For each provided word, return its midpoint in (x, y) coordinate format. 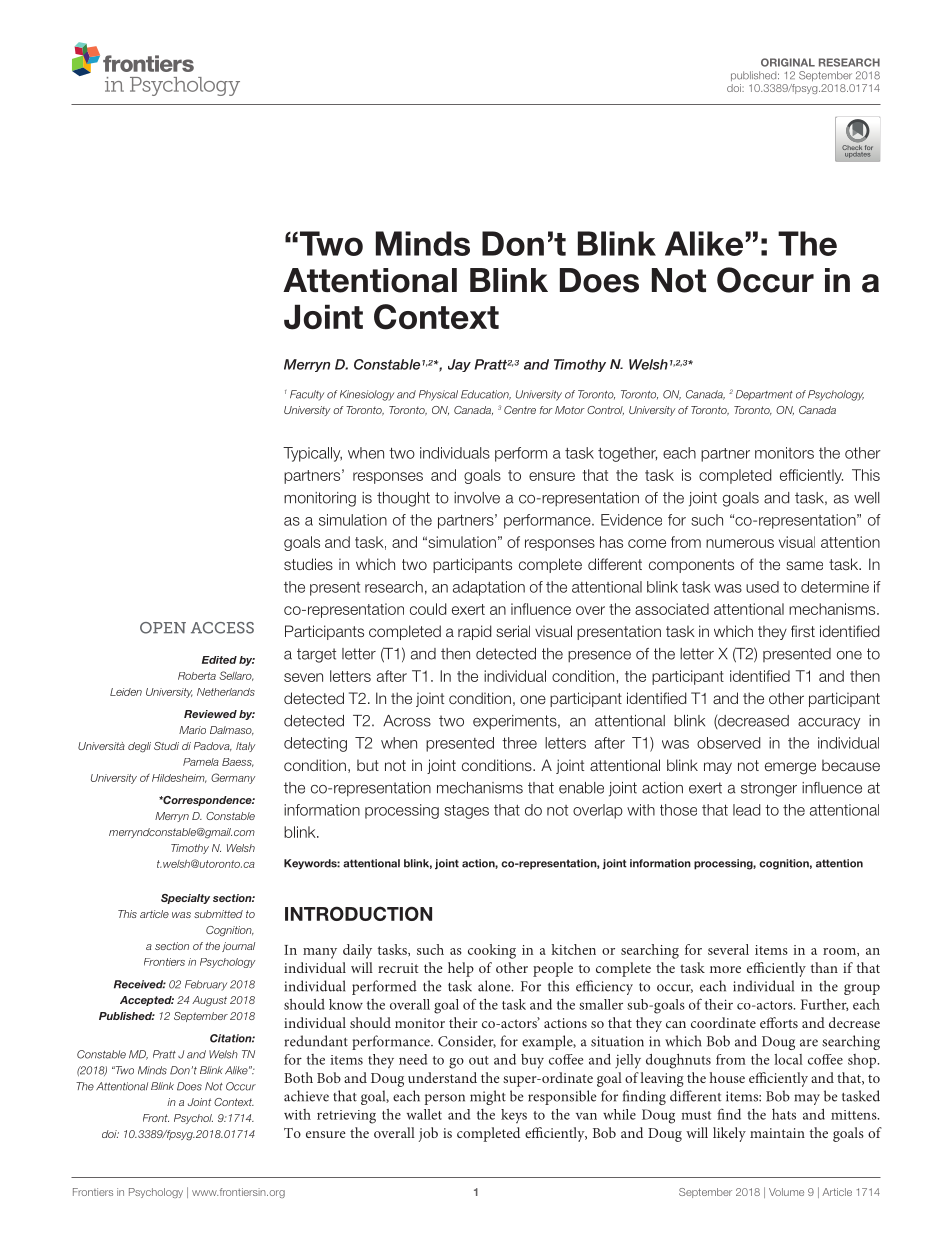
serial (513, 631)
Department (764, 395)
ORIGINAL (788, 62)
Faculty (307, 395)
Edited (219, 660)
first (803, 631)
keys (514, 1116)
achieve (306, 1096)
